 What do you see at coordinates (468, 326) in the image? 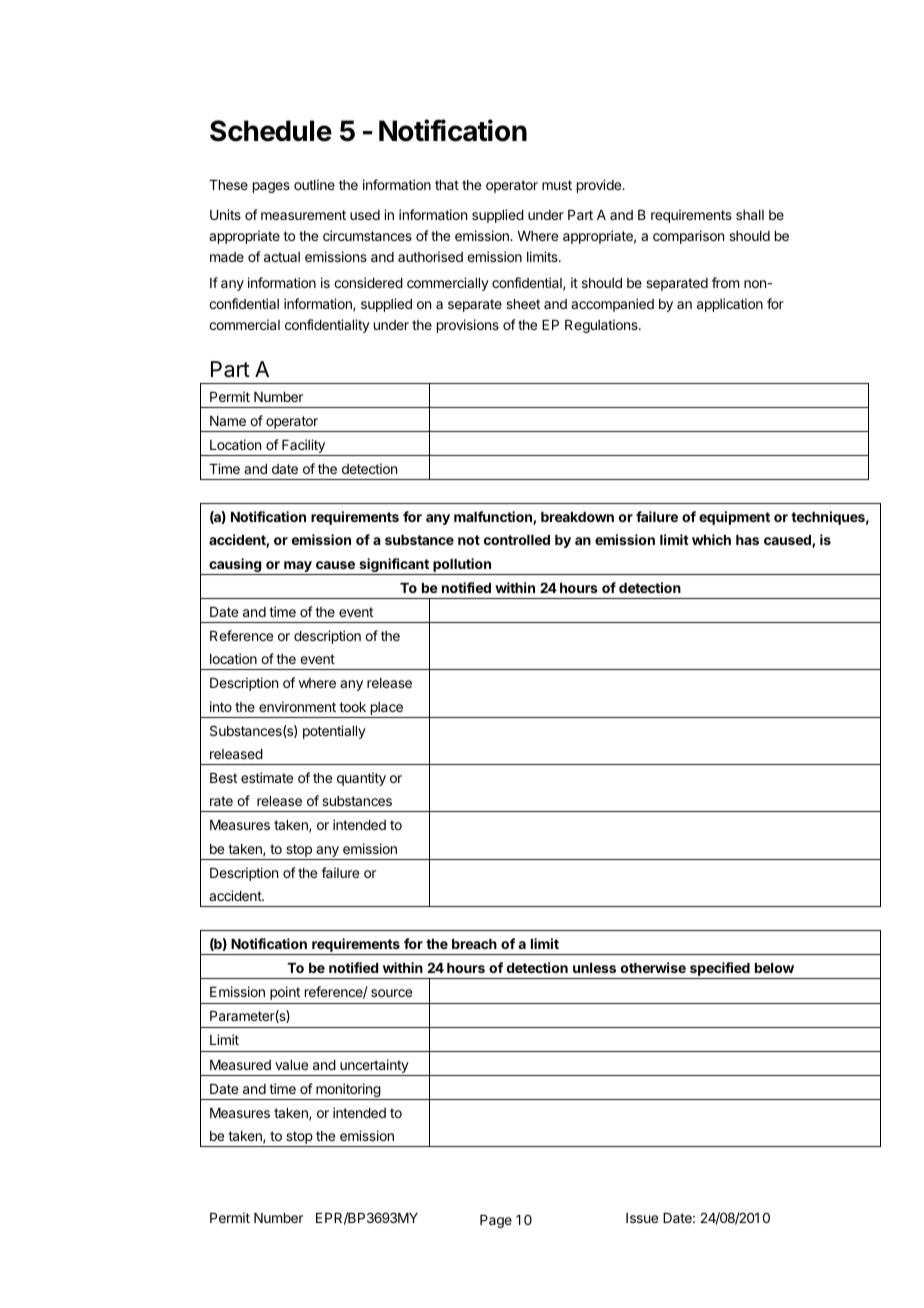
I see `provisions` at bounding box center [468, 326].
